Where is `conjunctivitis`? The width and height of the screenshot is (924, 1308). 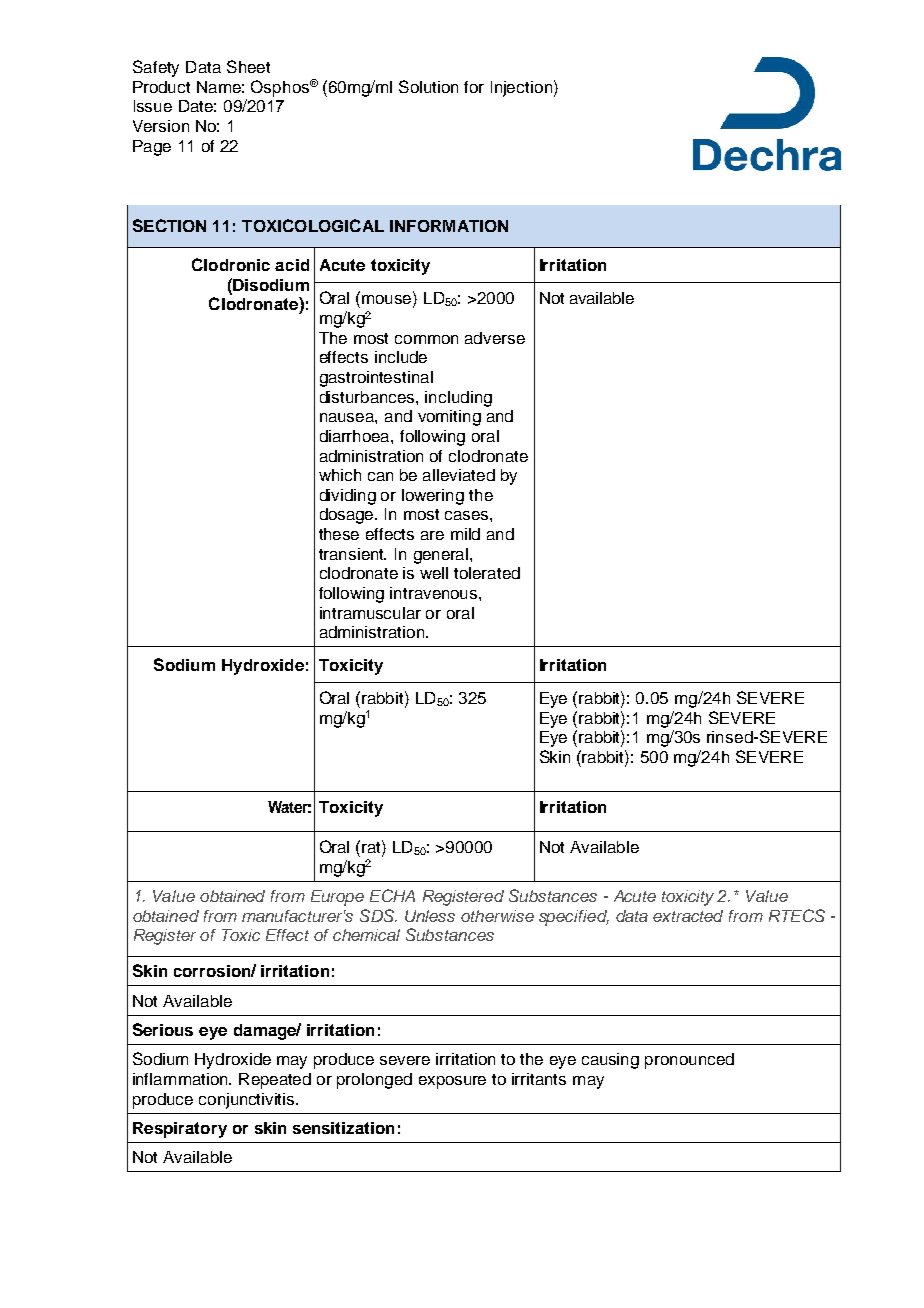 conjunctivitis is located at coordinates (248, 1101).
